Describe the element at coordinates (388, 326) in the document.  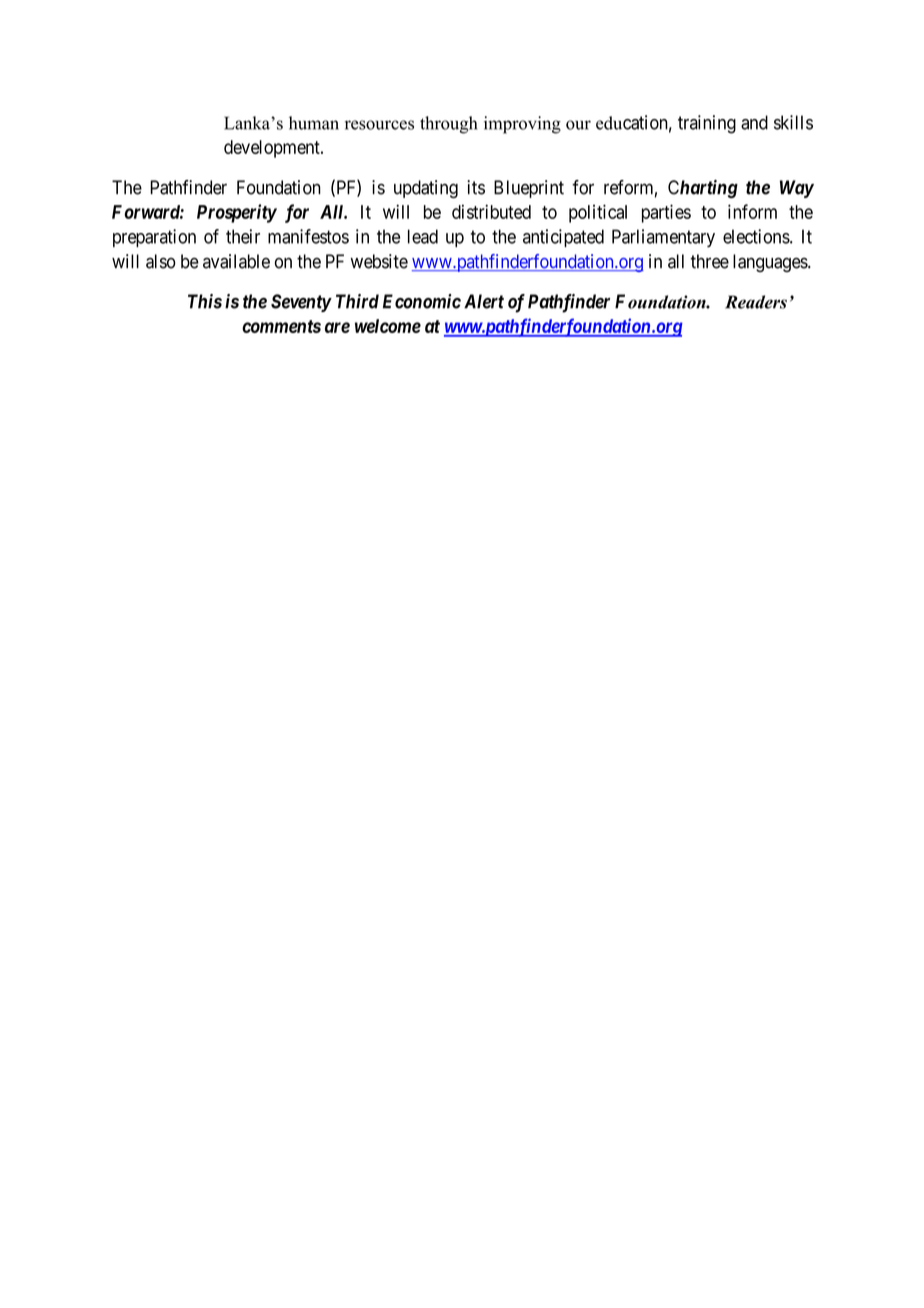
I see `welcome` at that location.
